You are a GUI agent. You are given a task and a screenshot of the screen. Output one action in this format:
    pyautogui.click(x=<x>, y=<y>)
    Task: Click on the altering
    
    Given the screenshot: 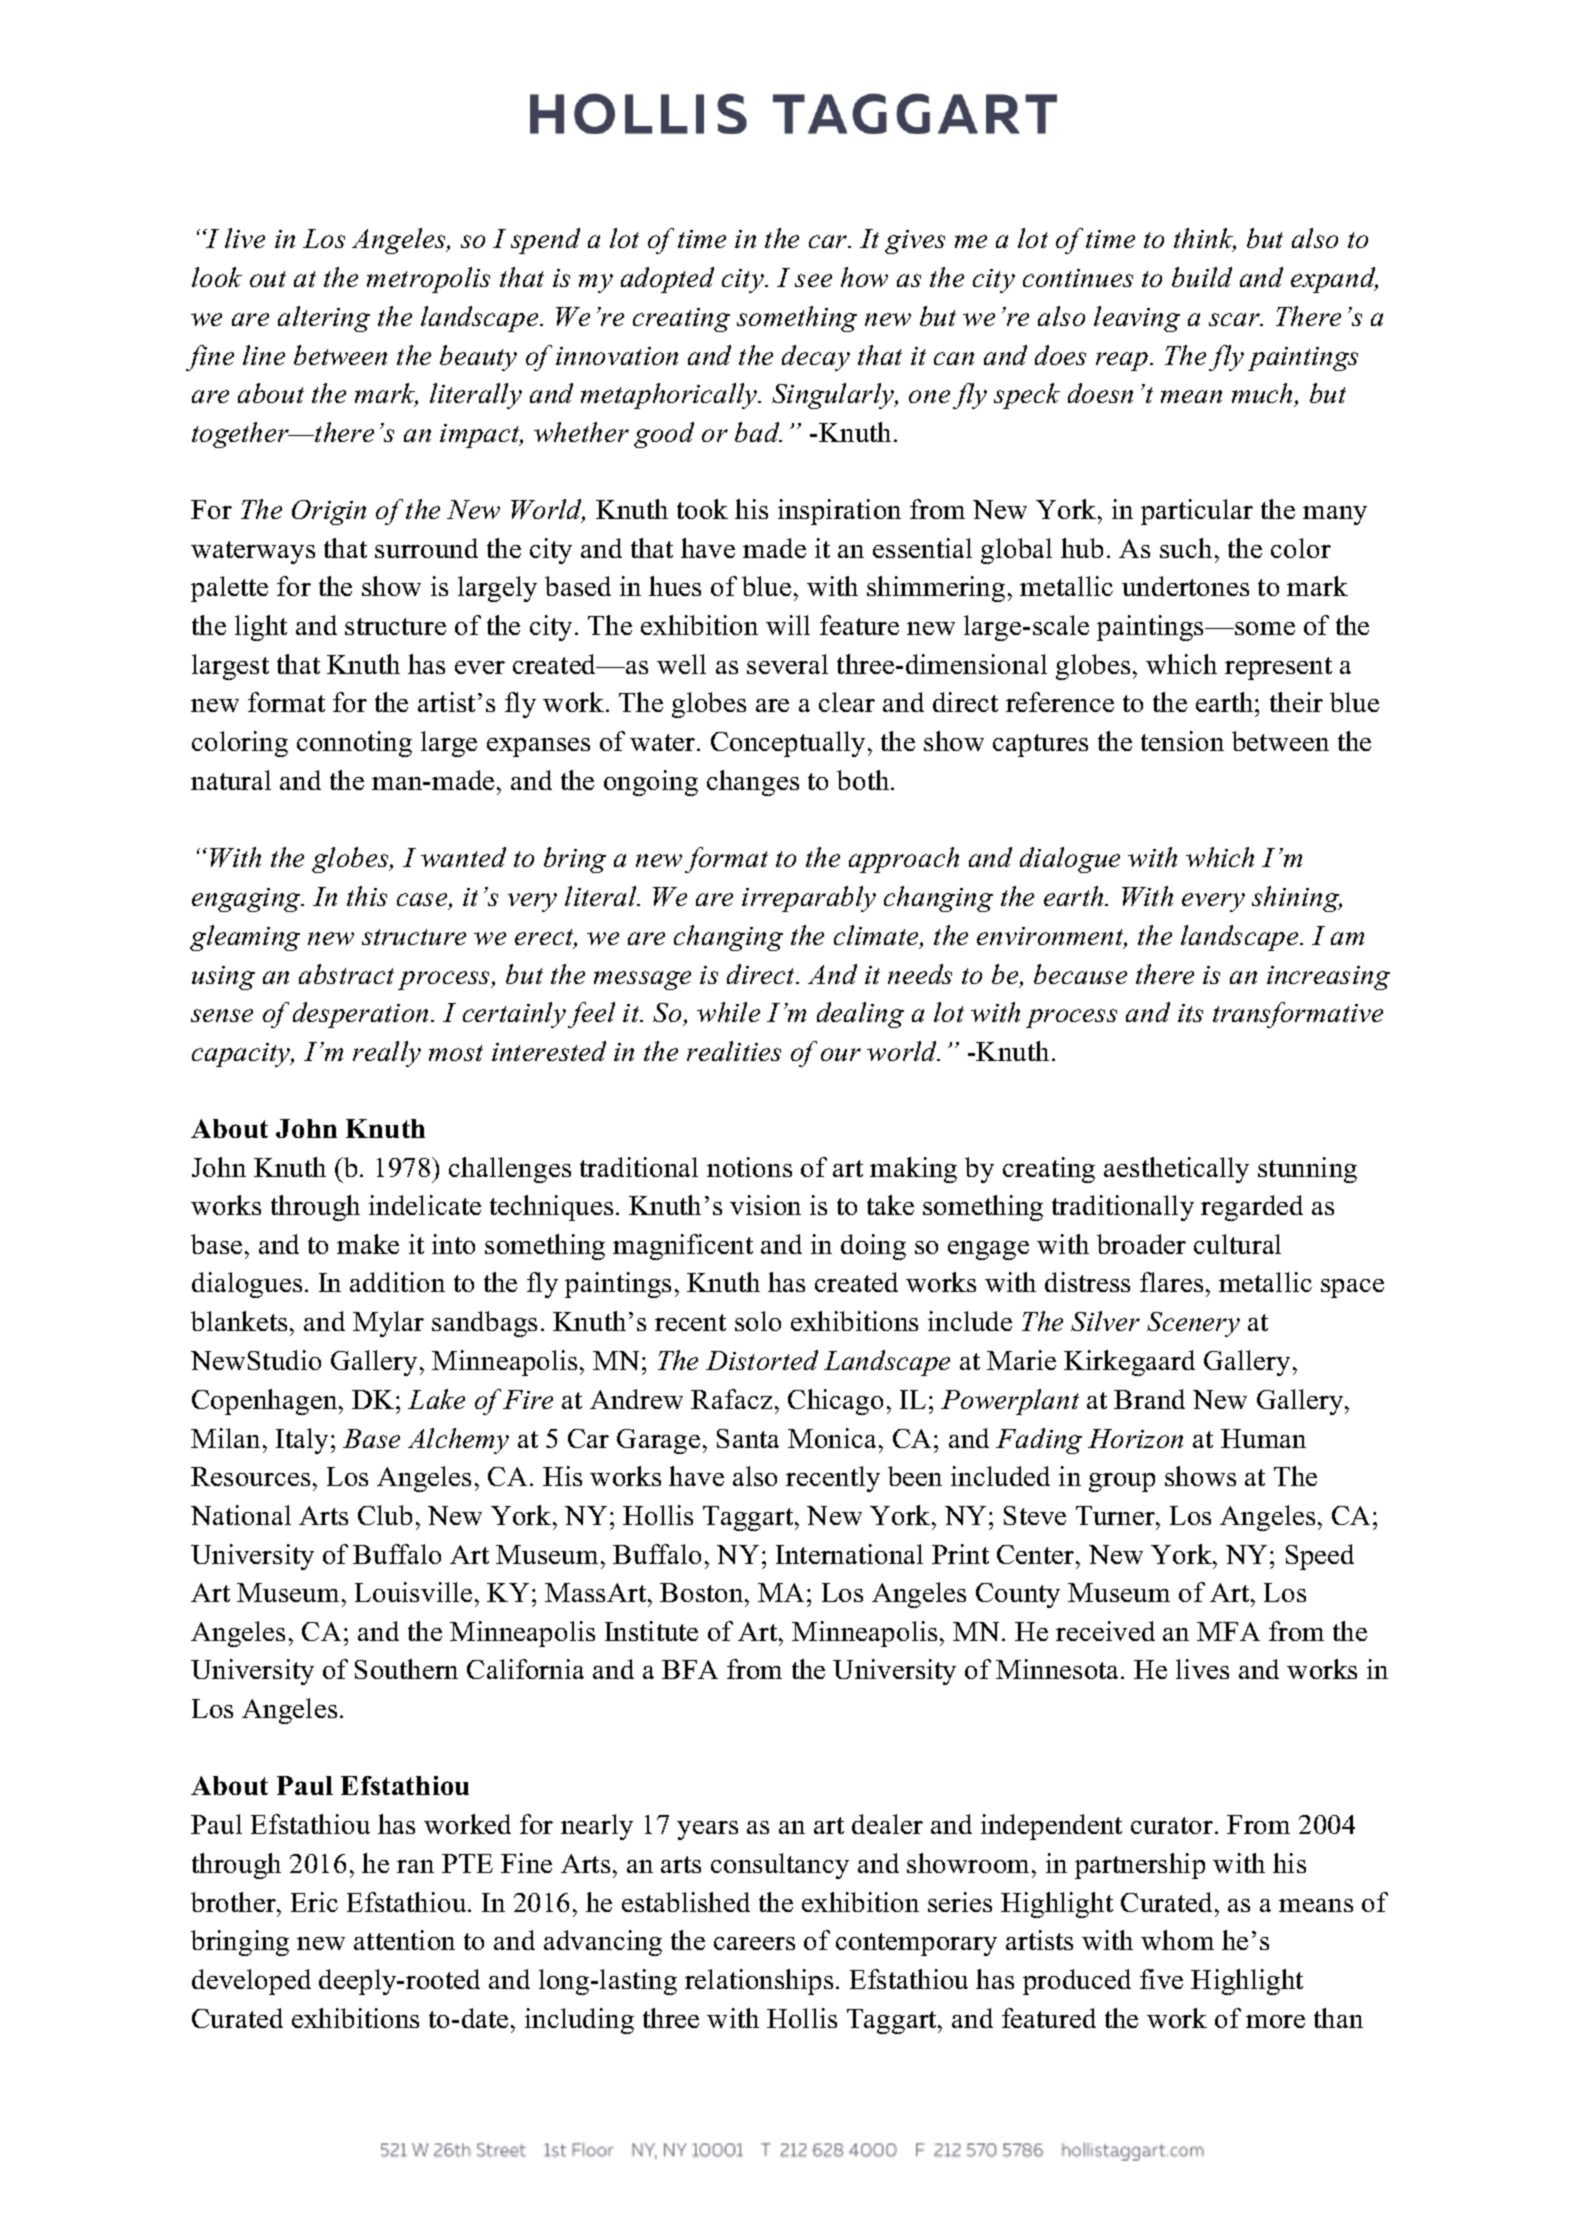 What is the action you would take?
    pyautogui.click(x=324, y=319)
